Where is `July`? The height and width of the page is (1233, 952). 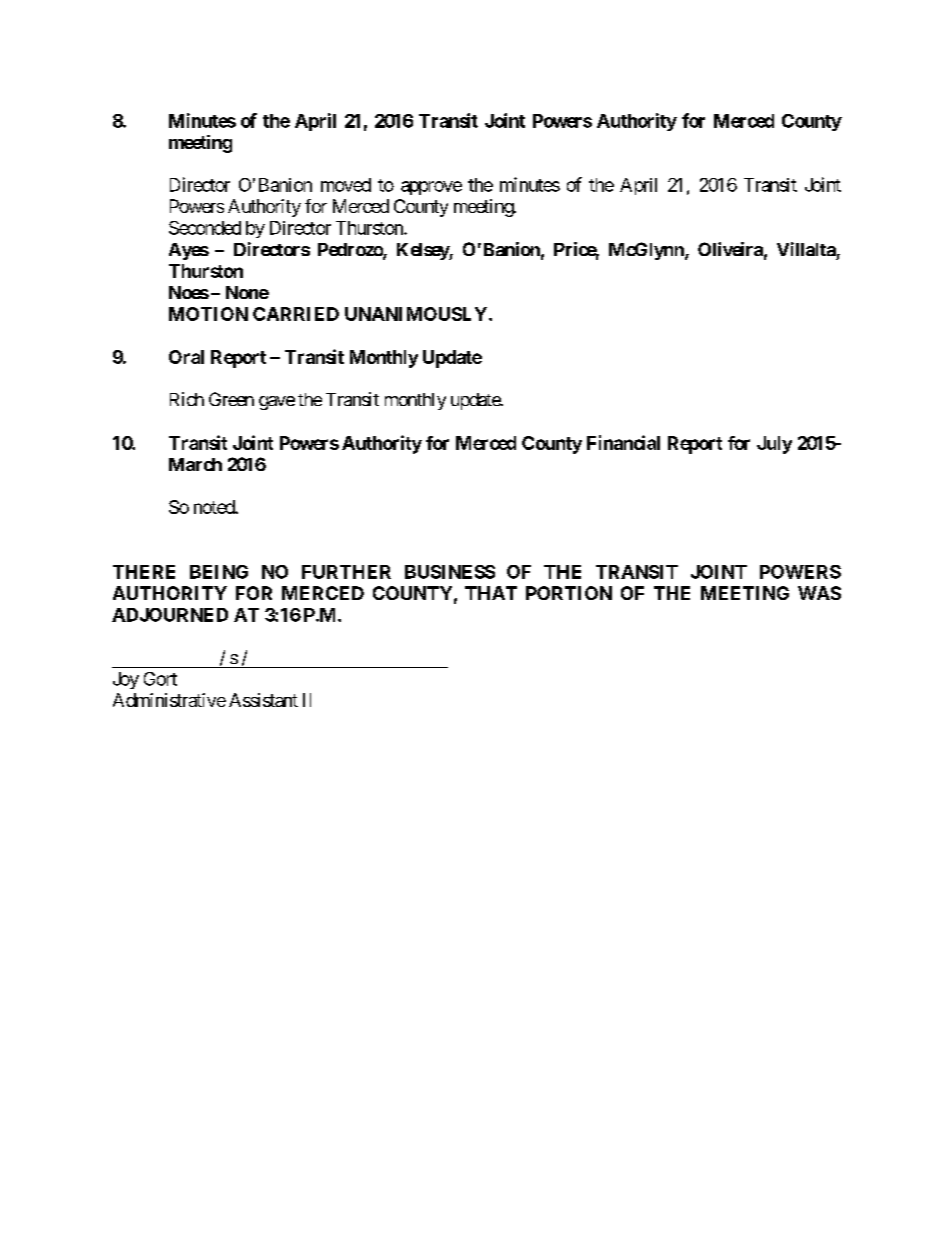
July is located at coordinates (774, 445).
